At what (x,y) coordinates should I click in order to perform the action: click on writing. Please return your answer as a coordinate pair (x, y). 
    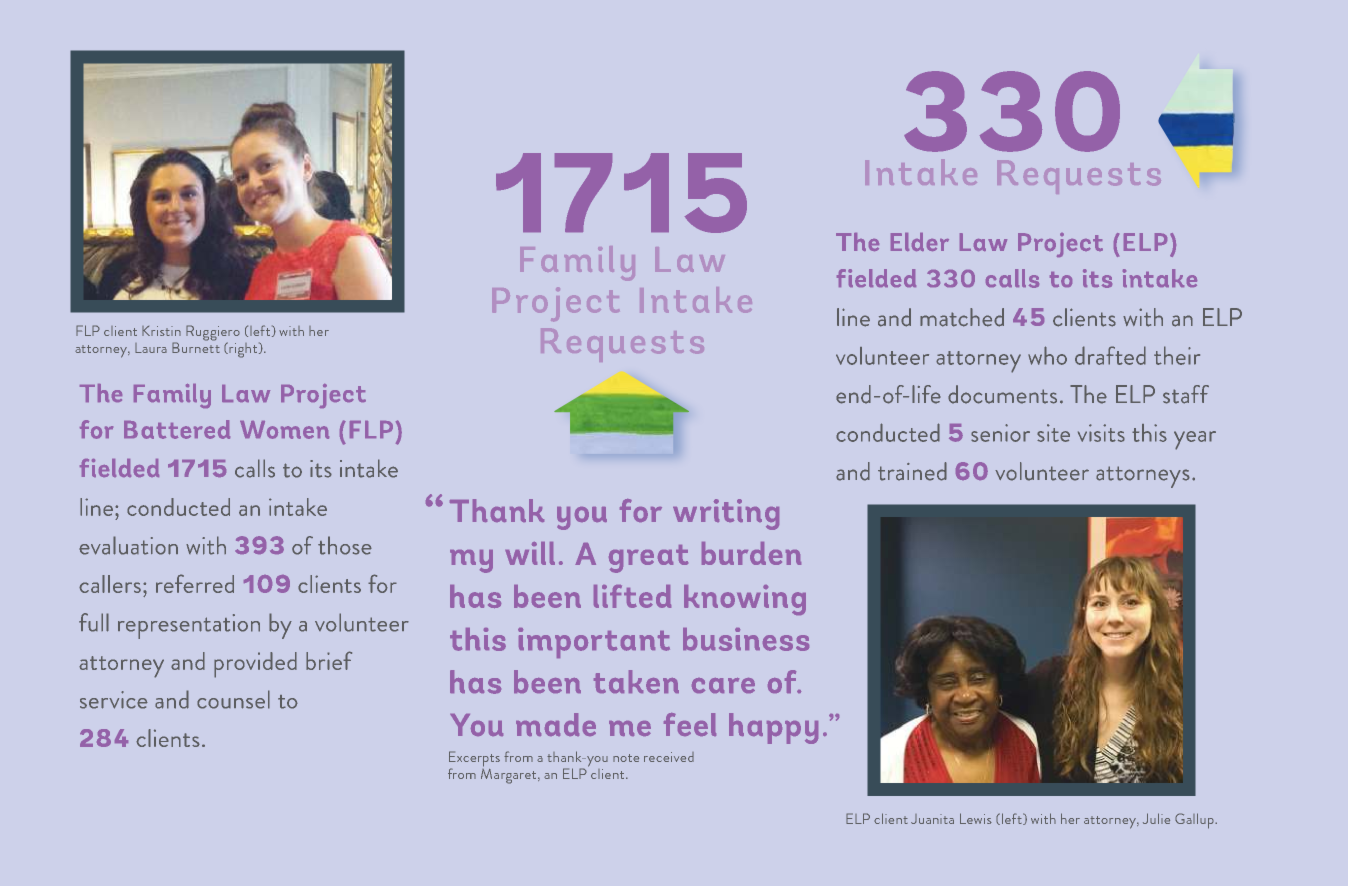
    Looking at the image, I should click on (726, 514).
